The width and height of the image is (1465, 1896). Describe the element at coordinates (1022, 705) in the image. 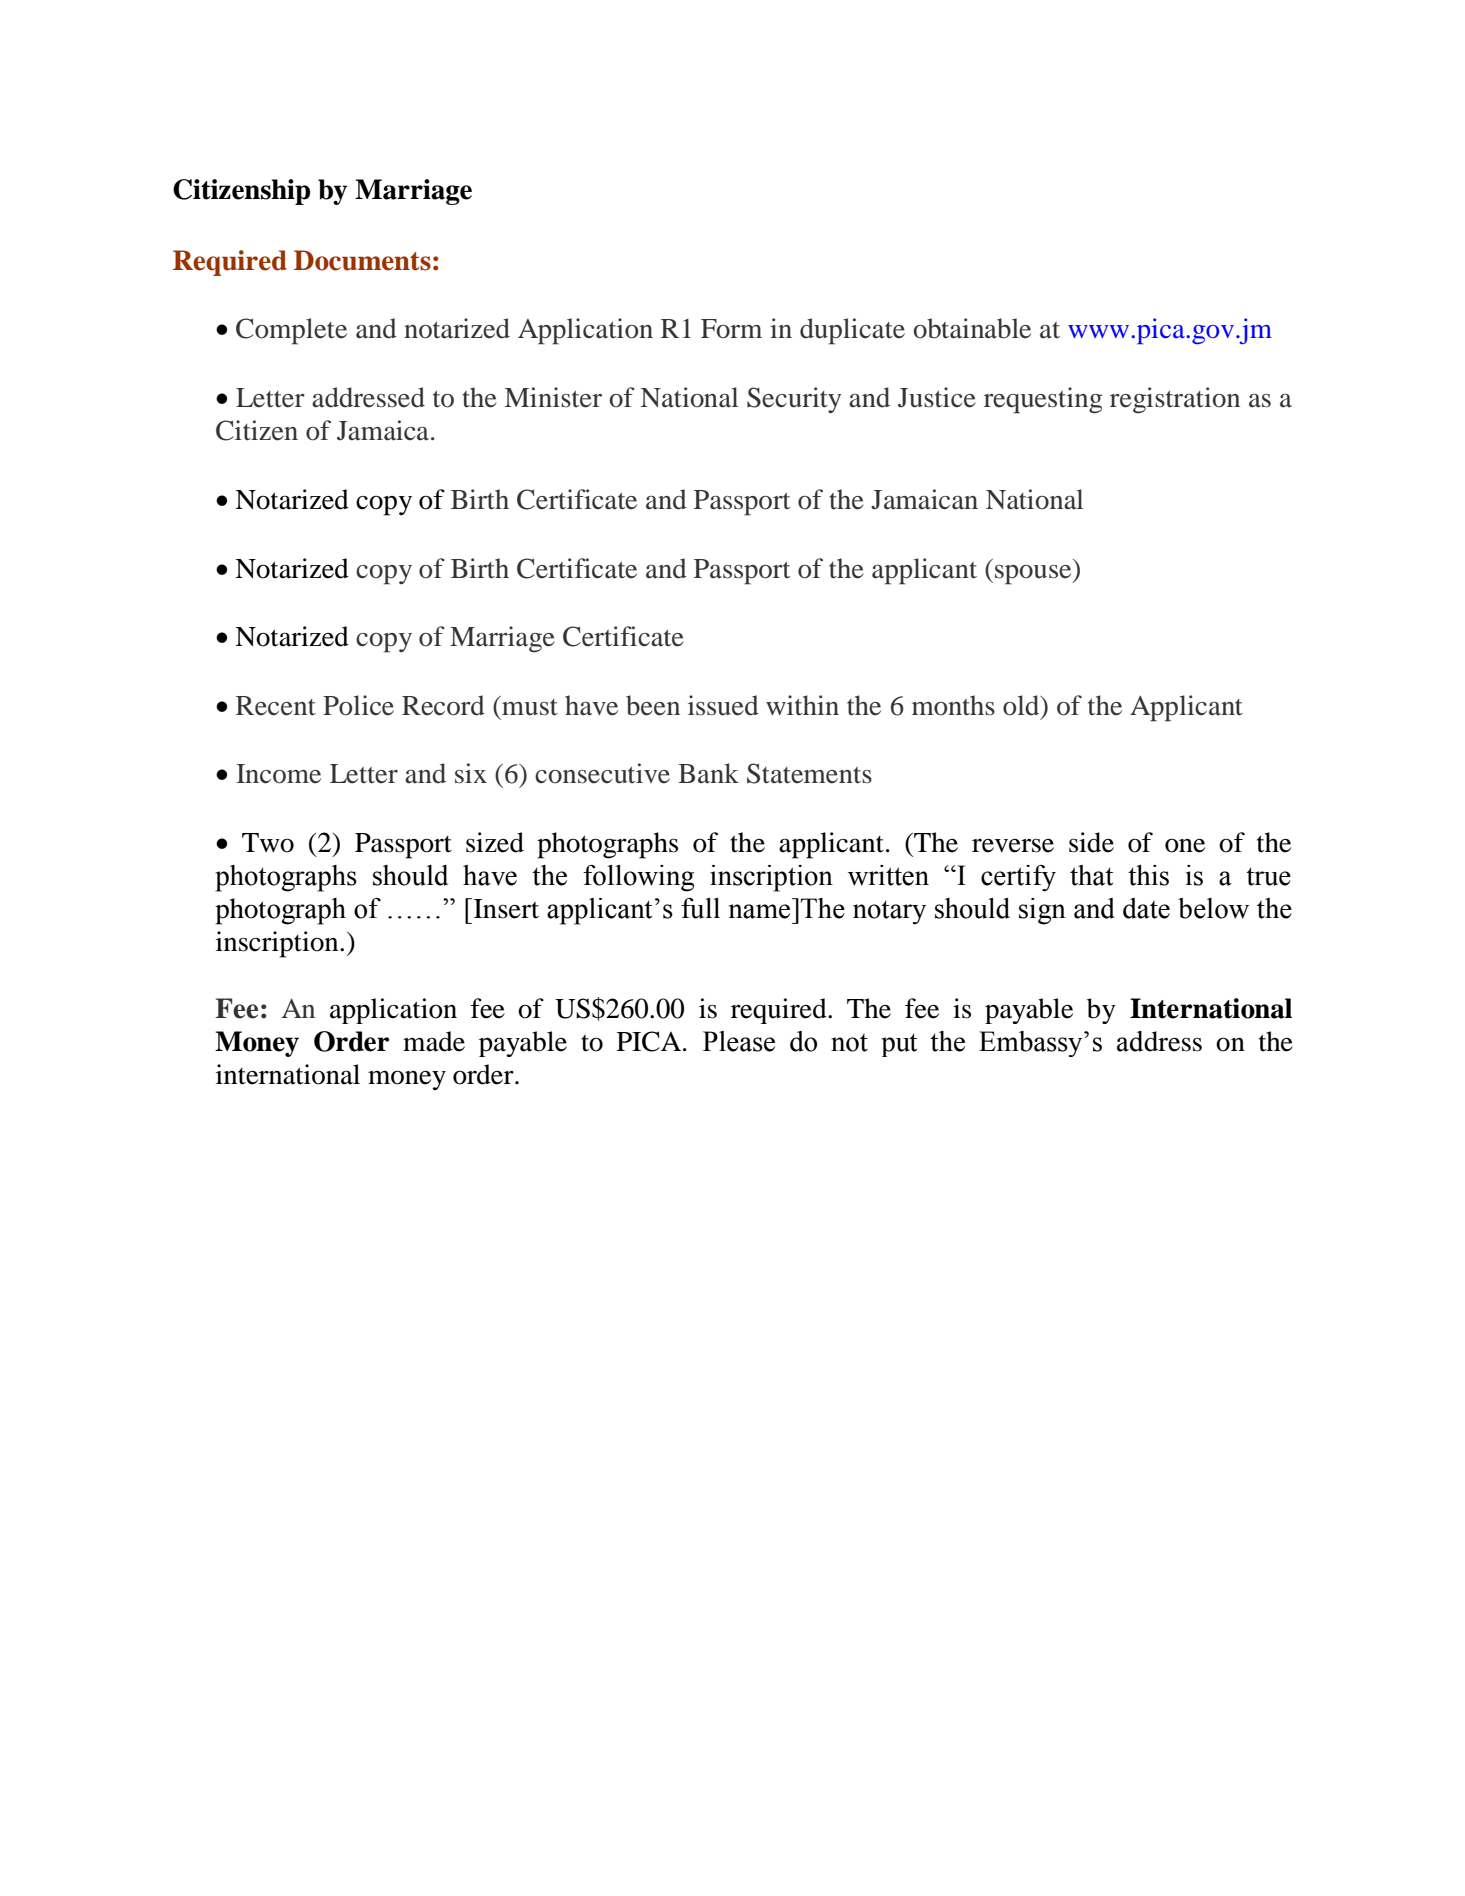

I see `old` at that location.
